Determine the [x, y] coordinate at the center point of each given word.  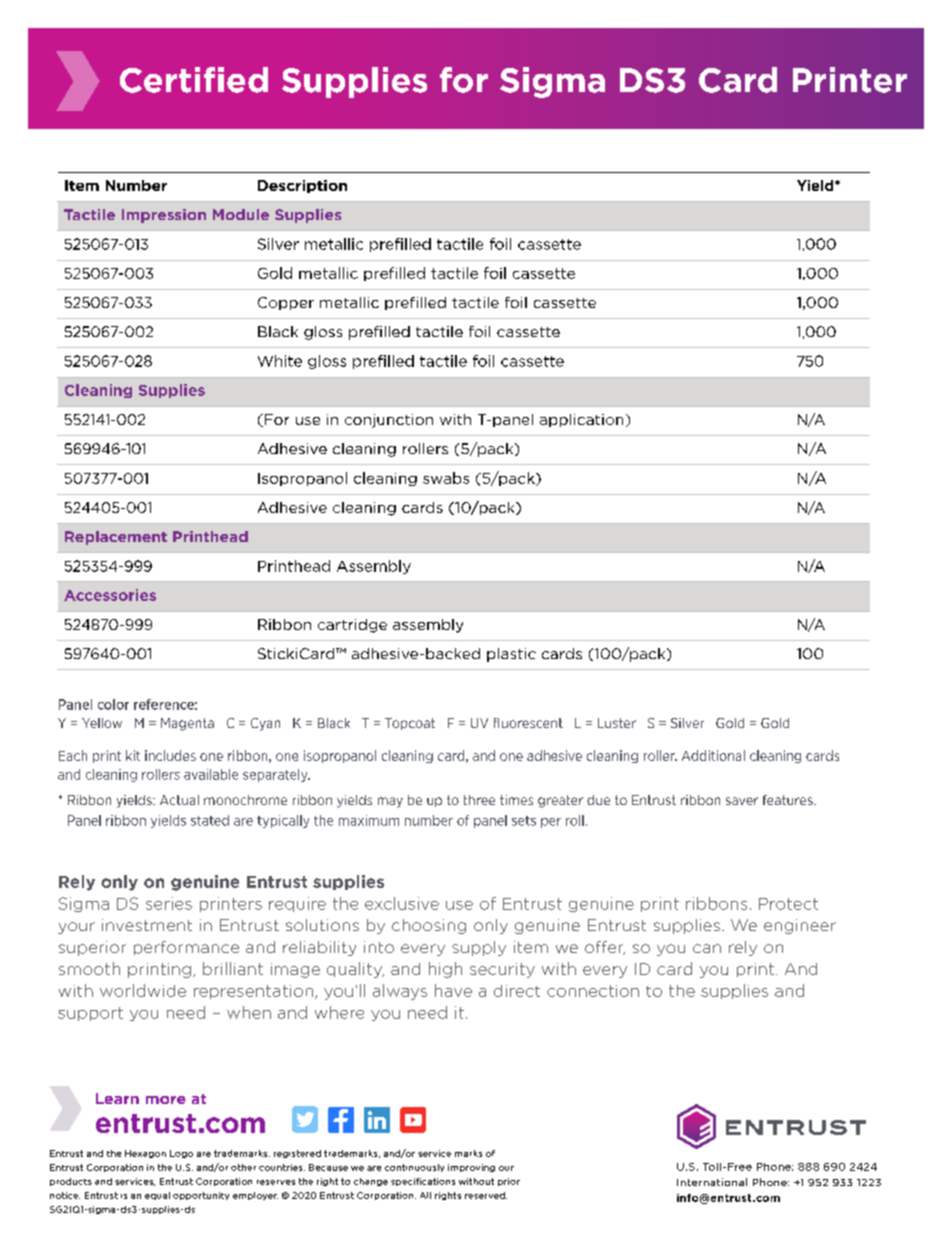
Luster [617, 723]
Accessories [110, 595]
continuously [414, 1168]
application [581, 420]
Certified [194, 80]
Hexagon [145, 1154]
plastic [511, 655]
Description [302, 186]
